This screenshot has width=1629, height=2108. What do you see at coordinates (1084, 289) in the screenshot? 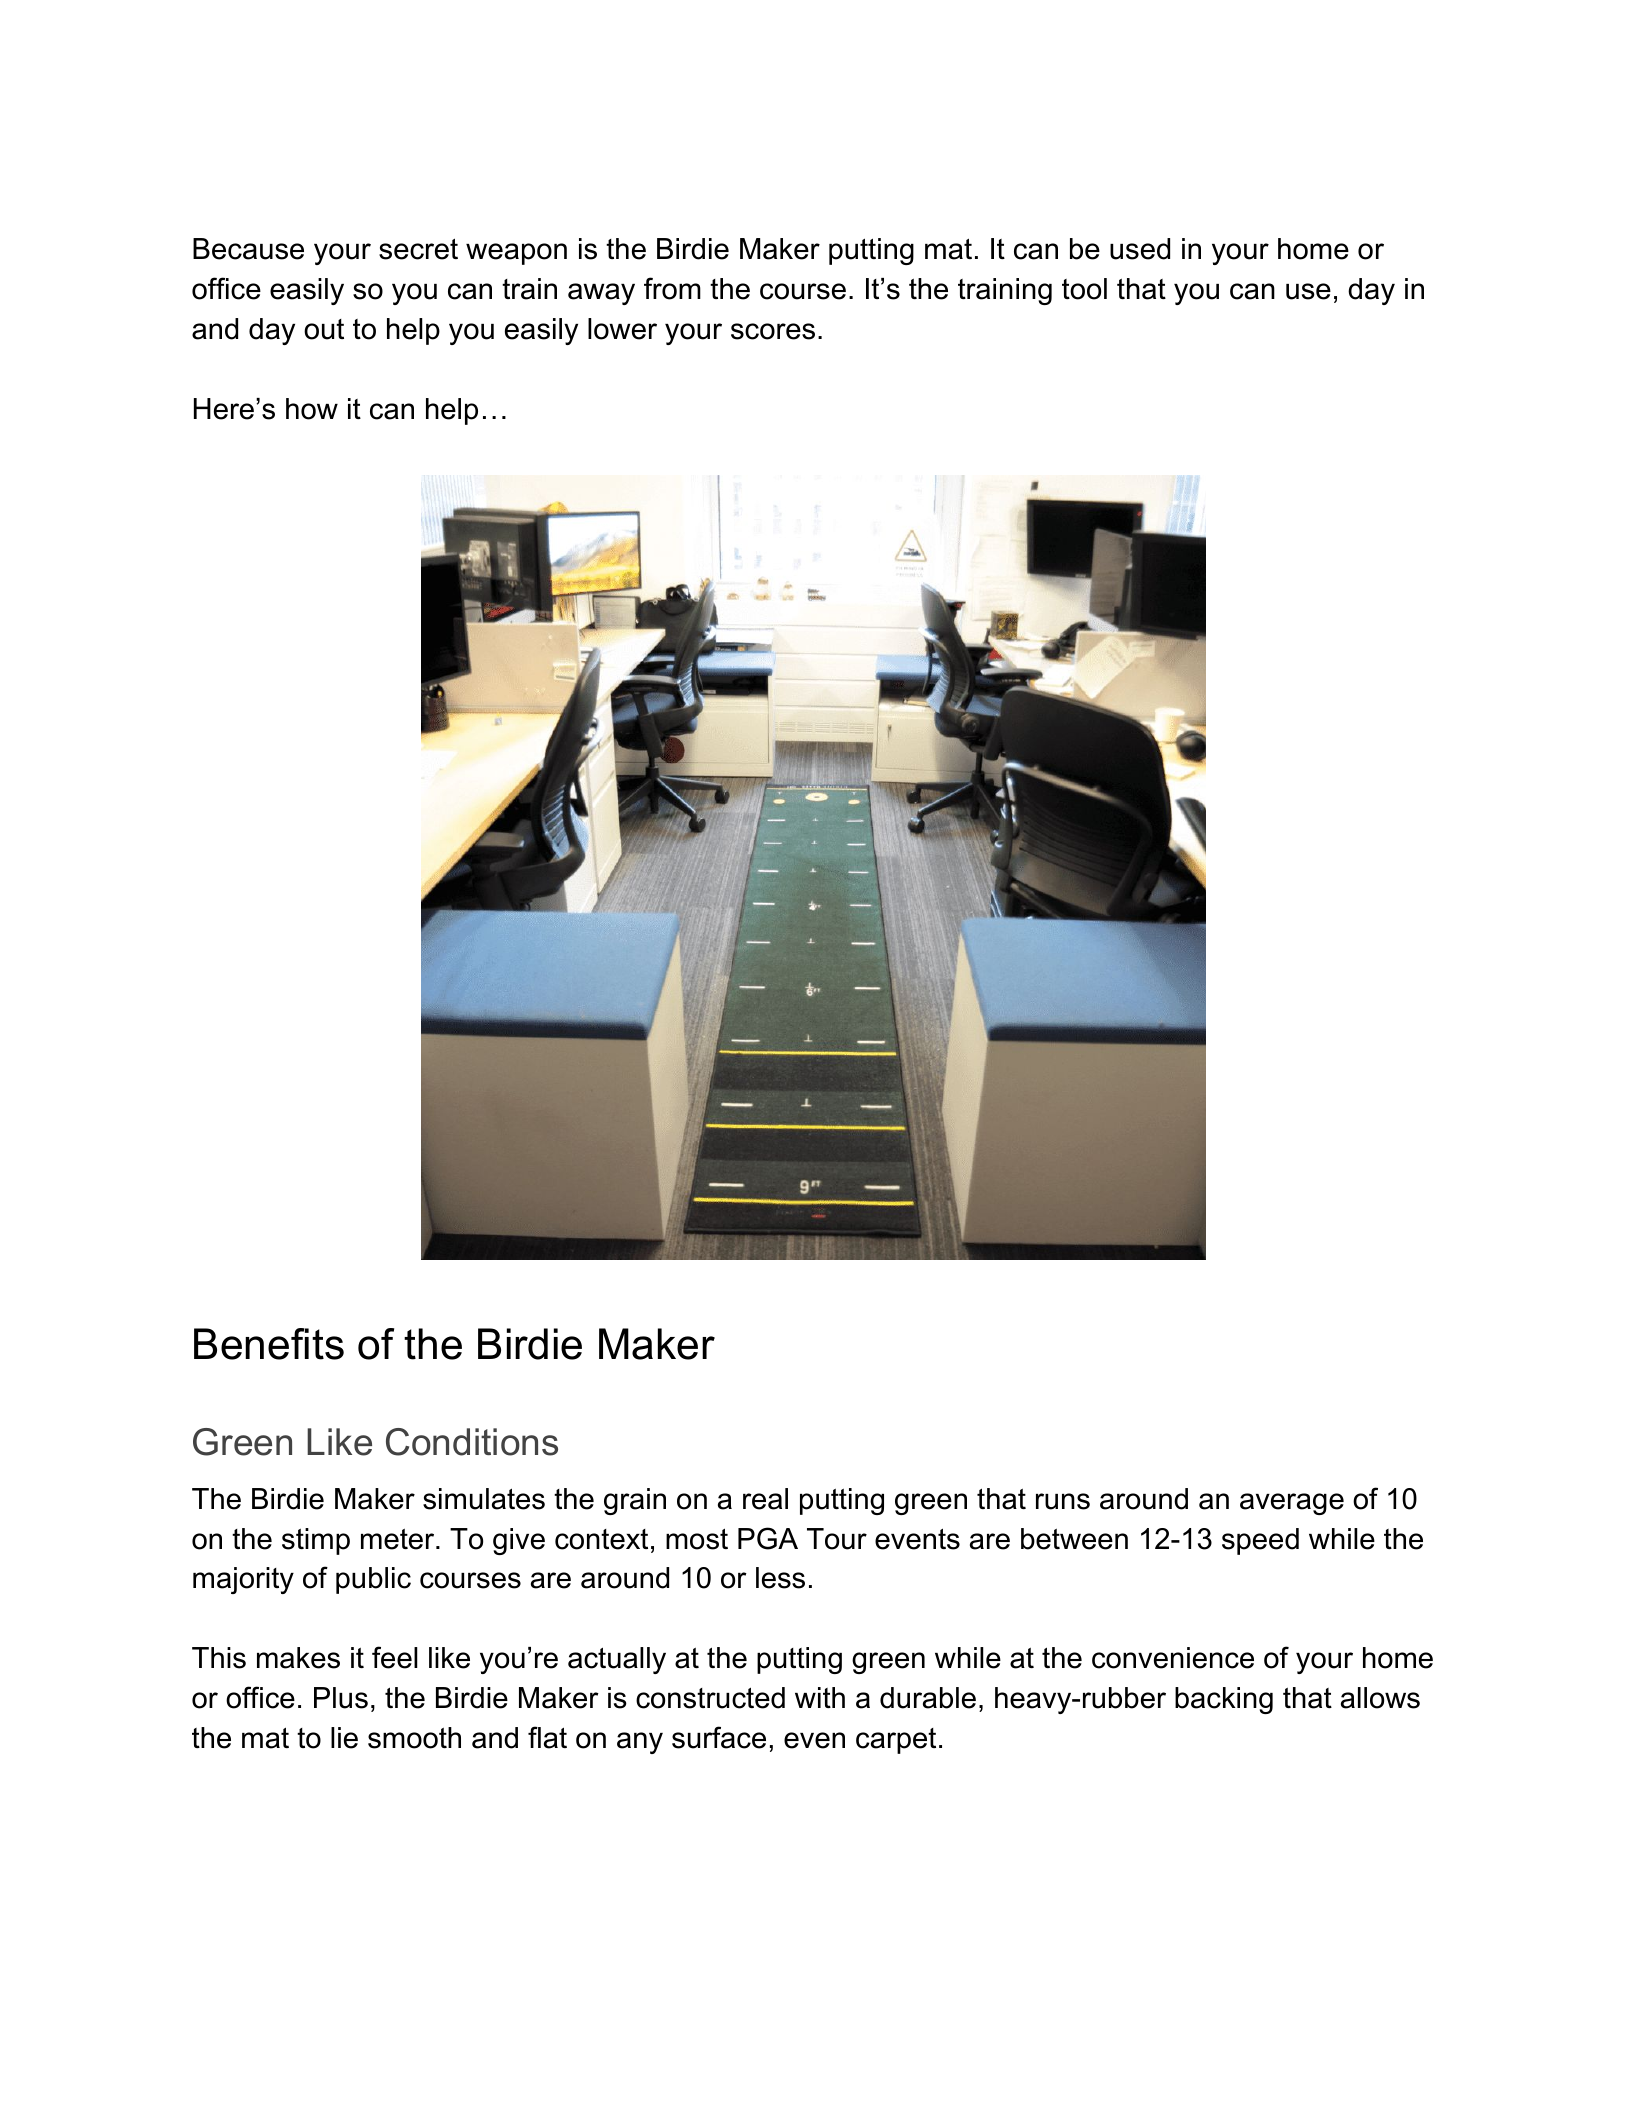
I see `tool` at bounding box center [1084, 289].
